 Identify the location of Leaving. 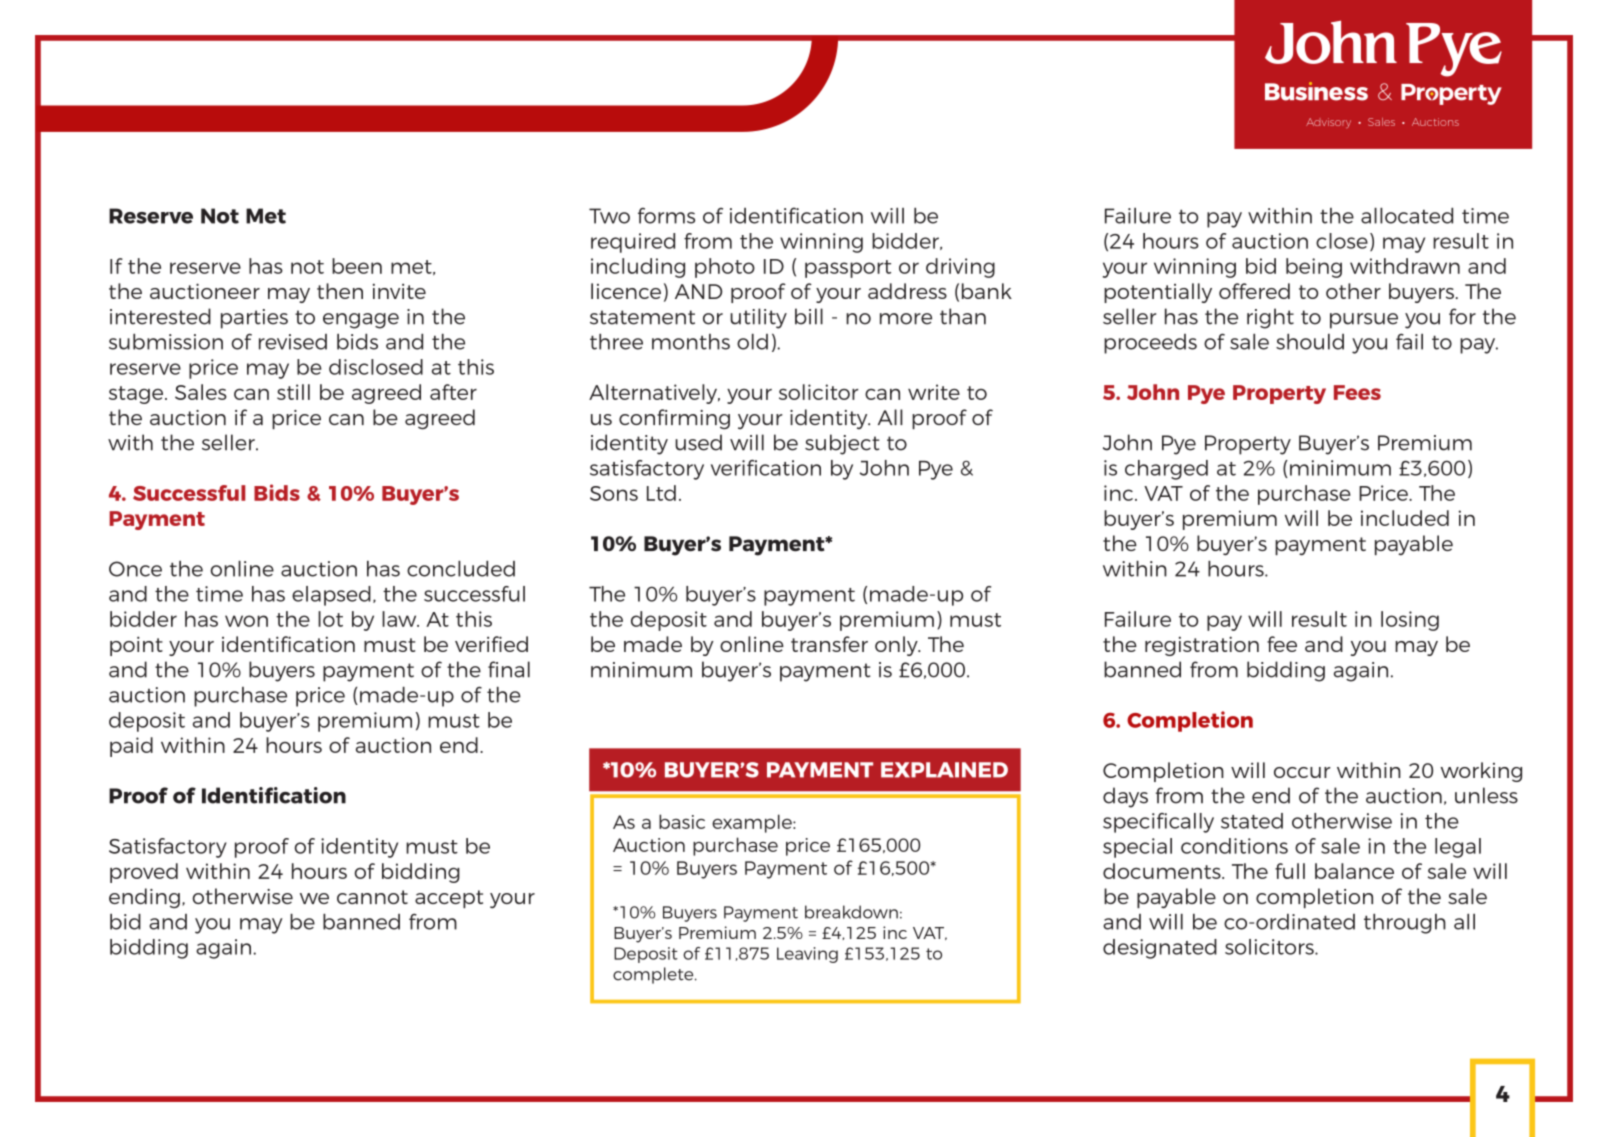
(807, 955).
